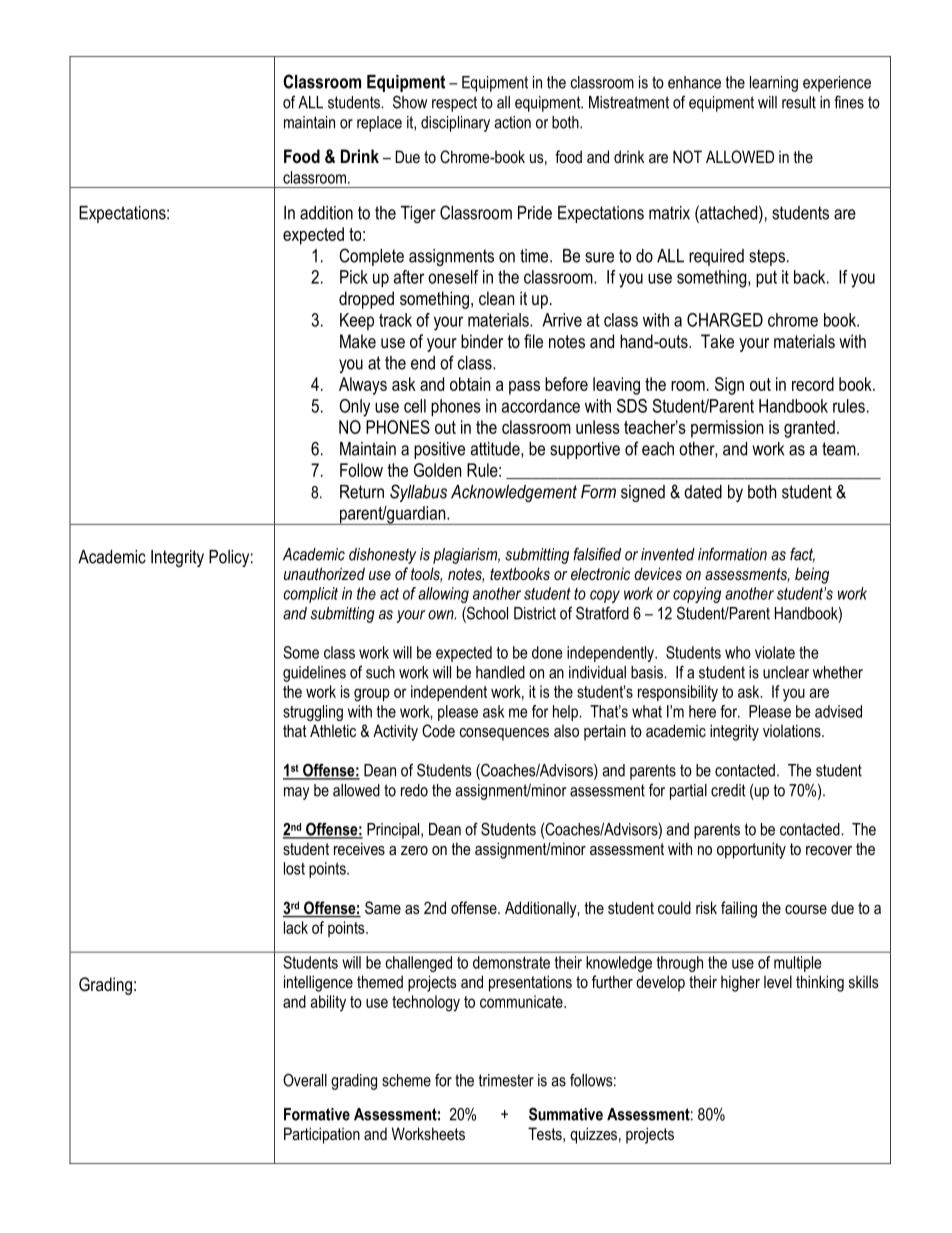  I want to click on record, so click(813, 384).
